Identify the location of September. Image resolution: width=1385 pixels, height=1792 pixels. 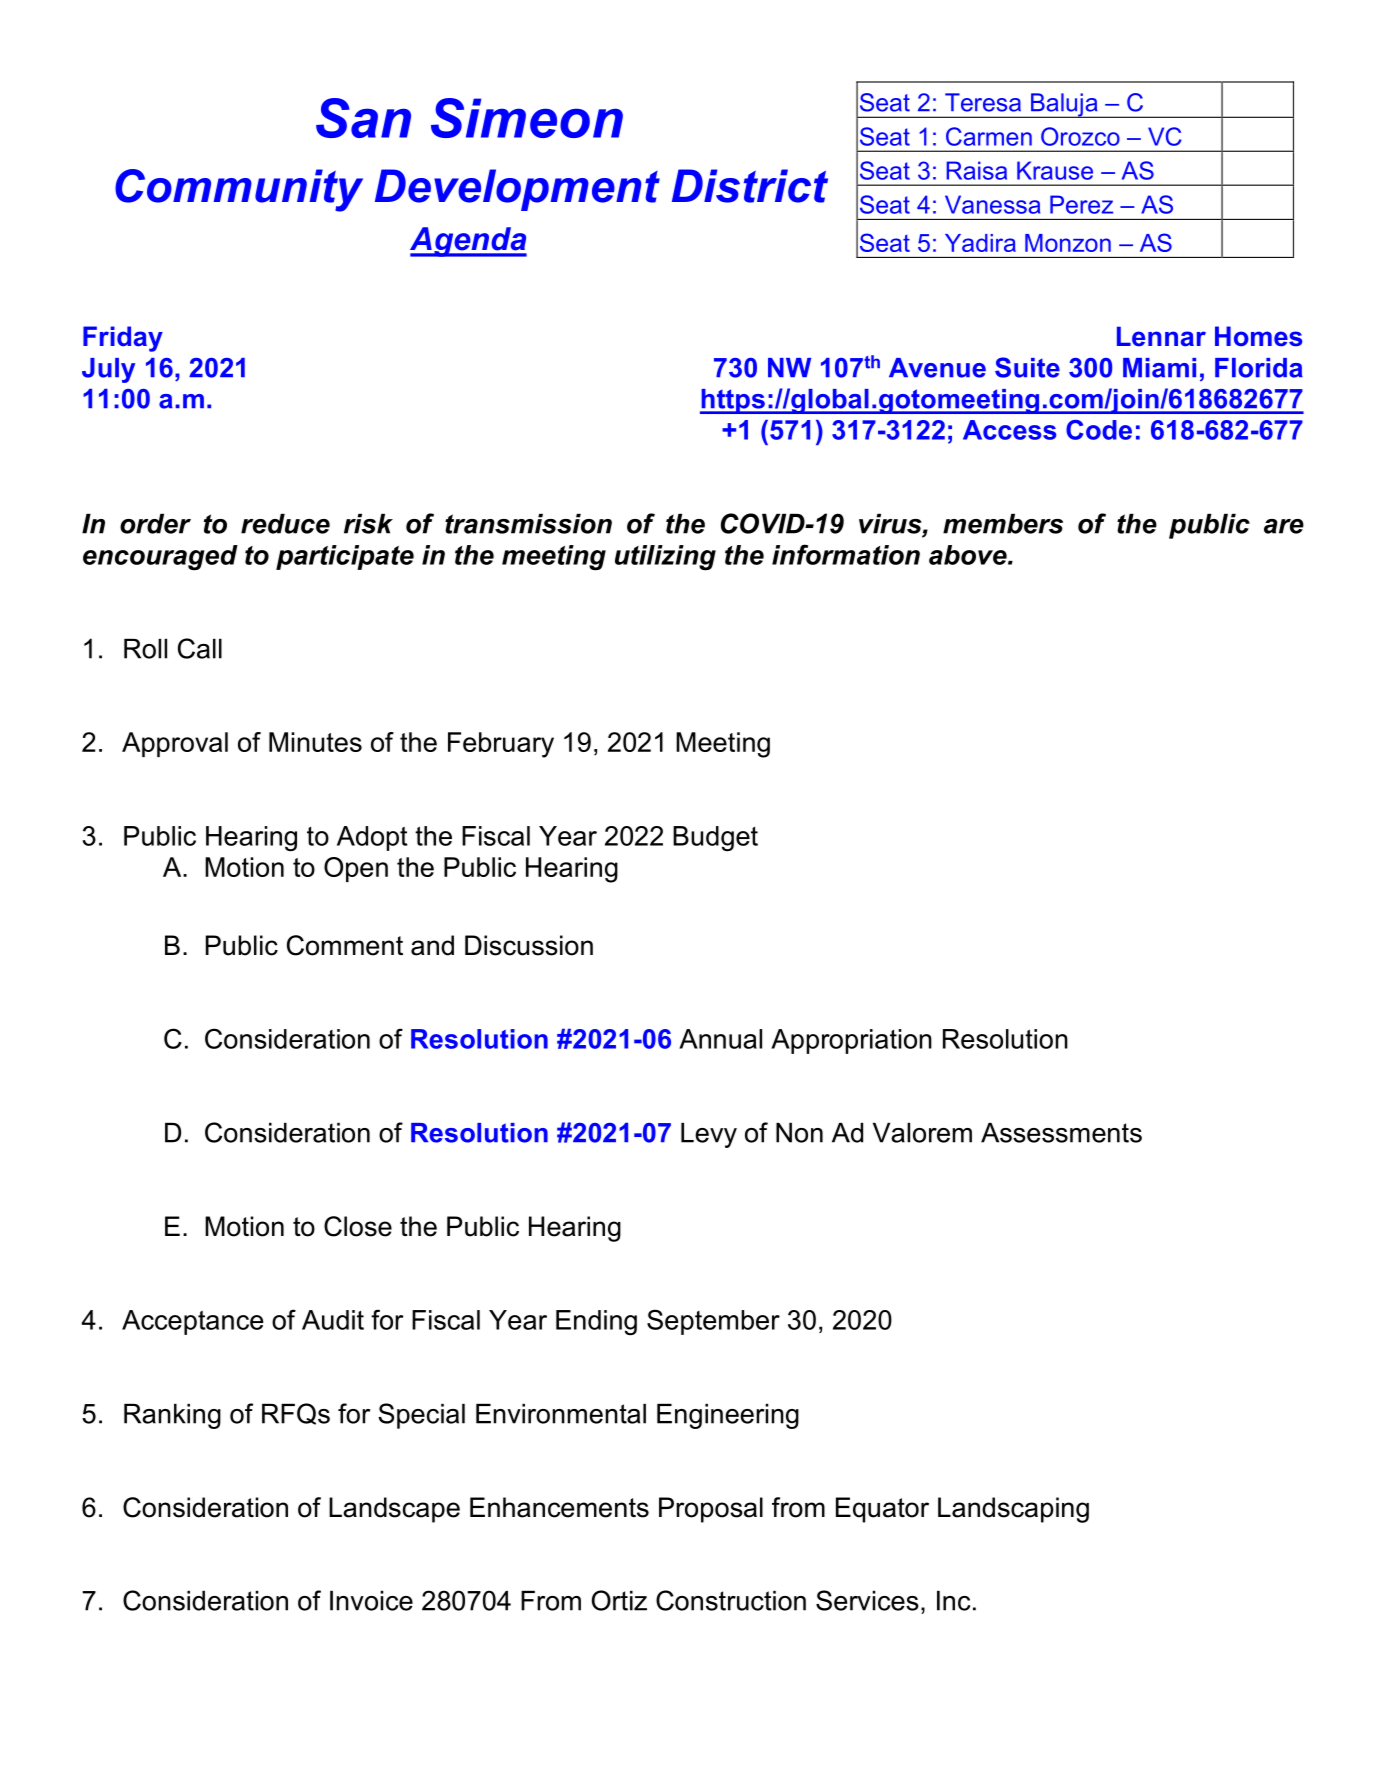
(713, 1322).
